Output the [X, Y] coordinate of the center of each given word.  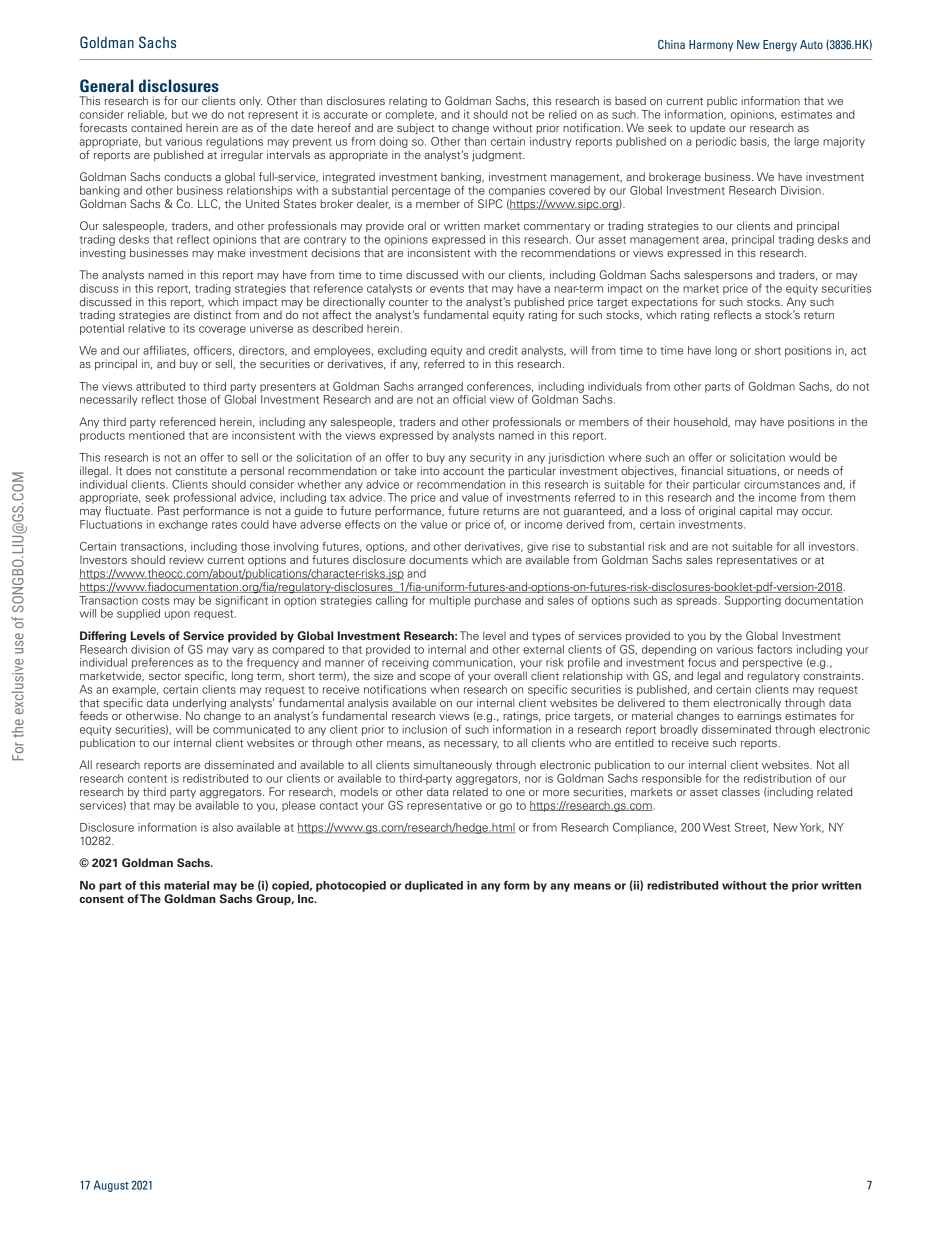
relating [408, 102]
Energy [780, 46]
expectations [664, 302]
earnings [759, 717]
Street [751, 828]
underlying [199, 705]
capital [756, 511]
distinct [212, 314]
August [111, 1186]
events [447, 289]
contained [156, 127]
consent [101, 899]
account [463, 471]
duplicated [434, 886]
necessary [471, 745]
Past [168, 510]
